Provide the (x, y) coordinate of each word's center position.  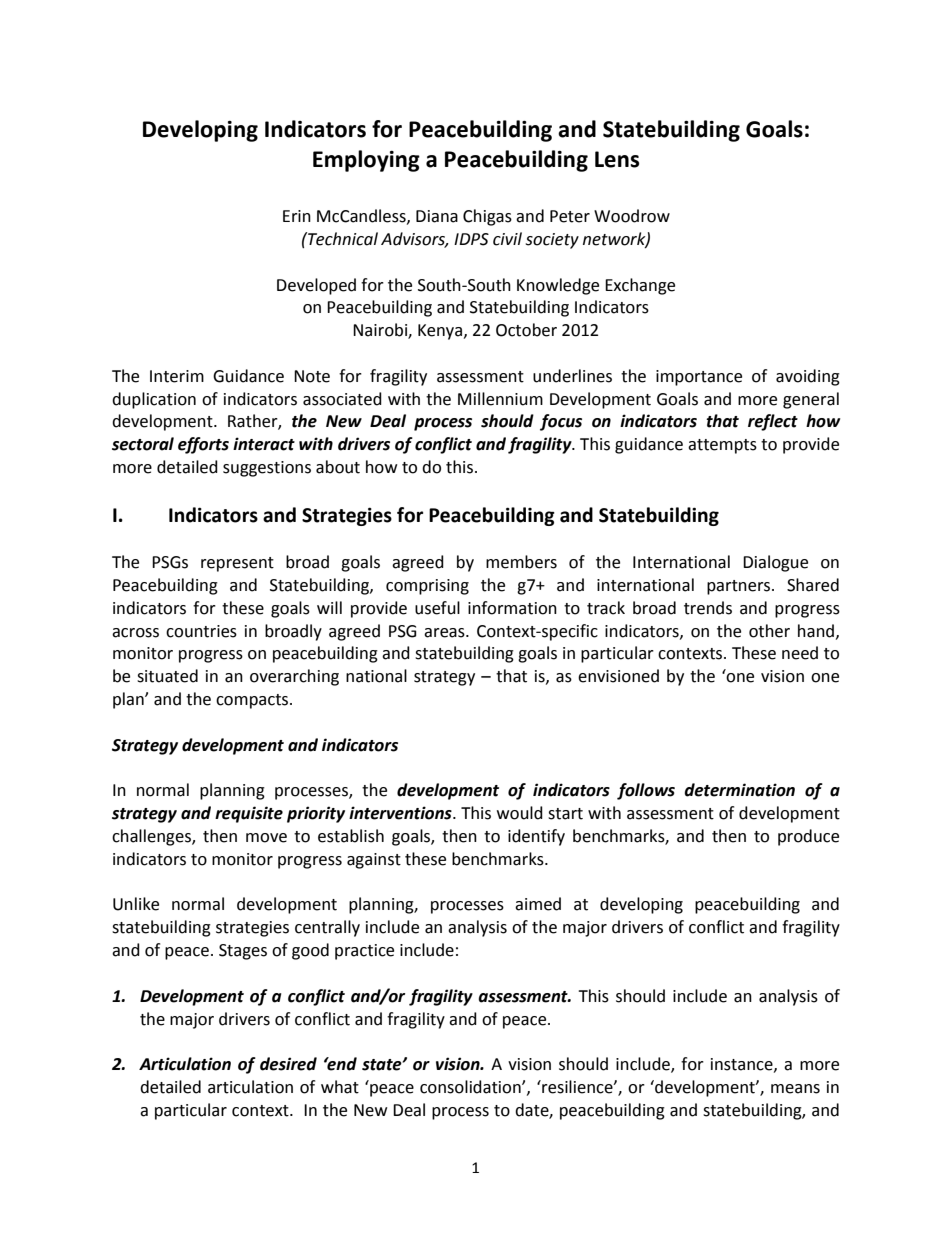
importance (699, 378)
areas (445, 633)
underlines (572, 376)
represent (237, 564)
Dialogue (775, 563)
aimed (538, 904)
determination (739, 790)
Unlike (136, 904)
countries (201, 631)
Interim (177, 376)
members (521, 562)
